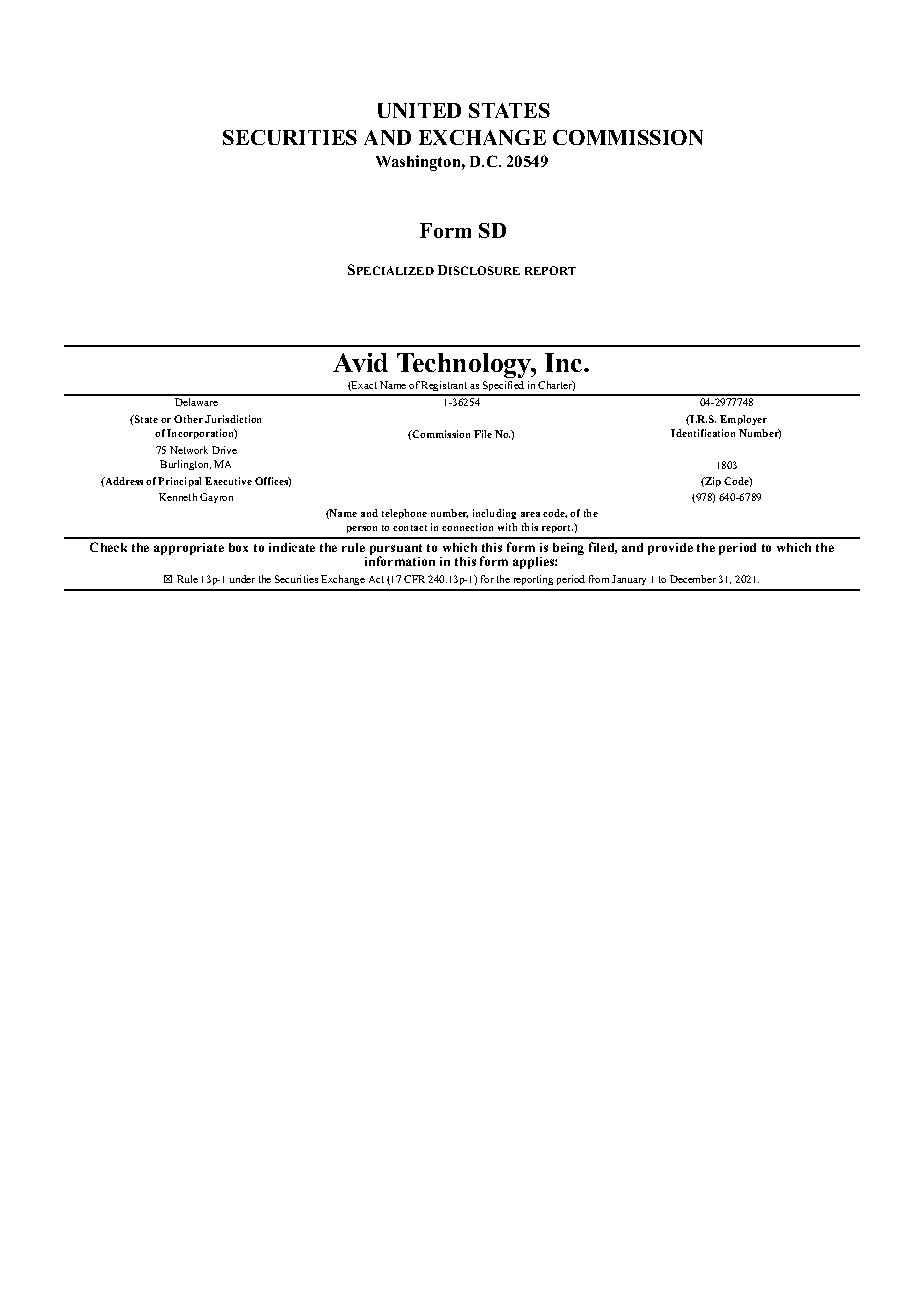  Describe the element at coordinates (419, 110) in the image. I see `UNITED` at that location.
